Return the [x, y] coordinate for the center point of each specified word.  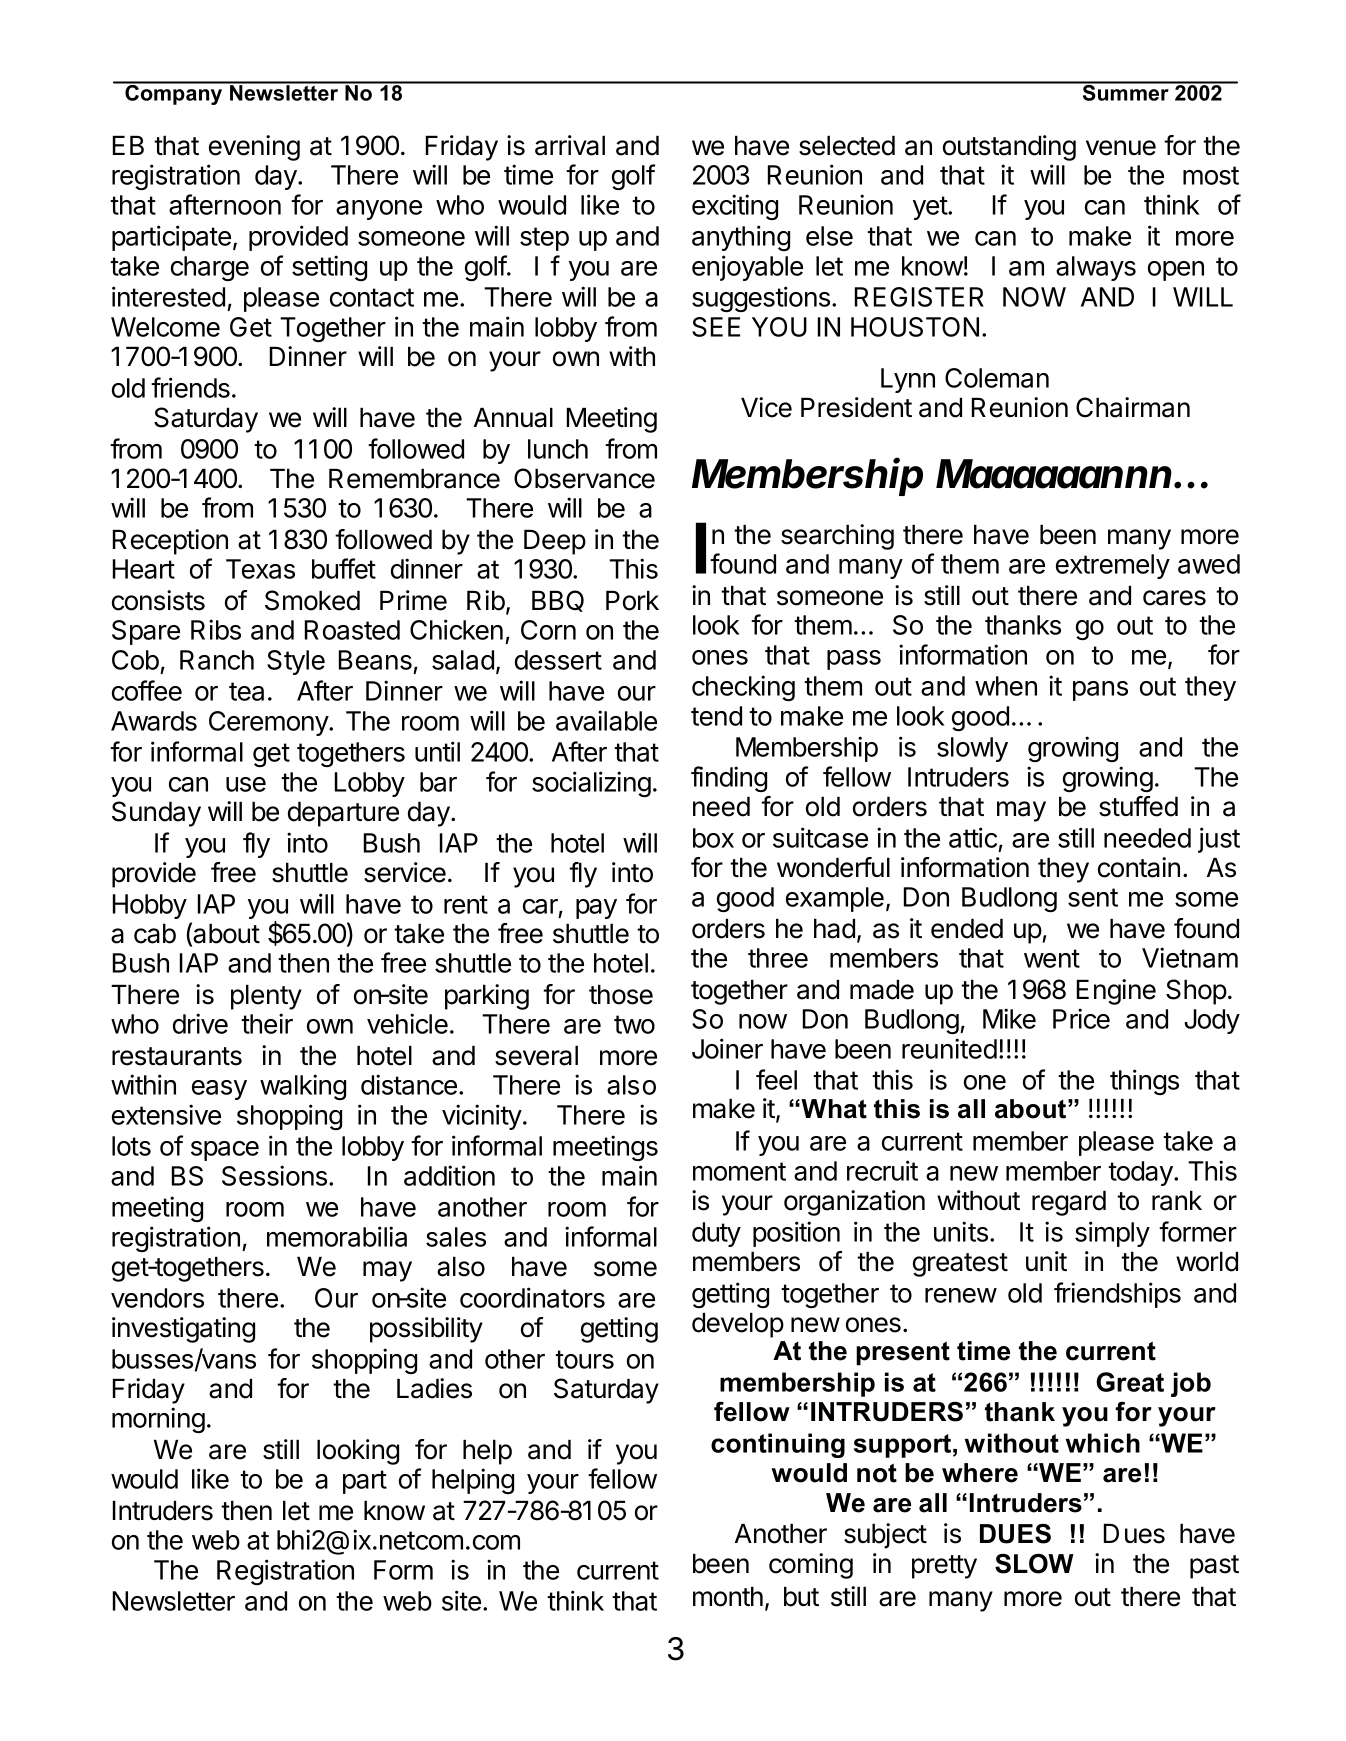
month [728, 1596]
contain [1139, 867]
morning [158, 1420]
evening [254, 148]
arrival [570, 145]
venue [1121, 148]
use [246, 784]
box [713, 838]
